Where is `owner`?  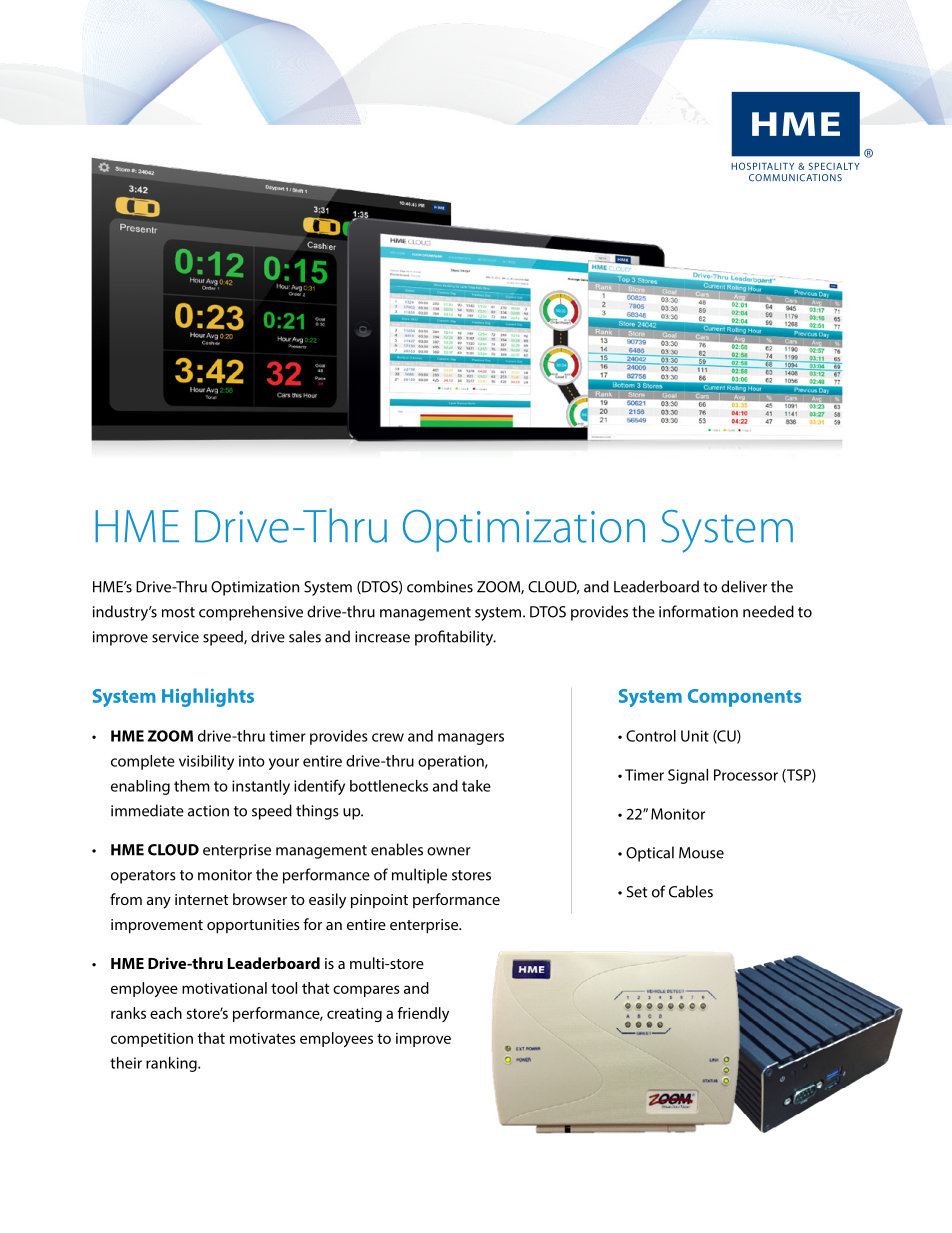 owner is located at coordinates (449, 851).
